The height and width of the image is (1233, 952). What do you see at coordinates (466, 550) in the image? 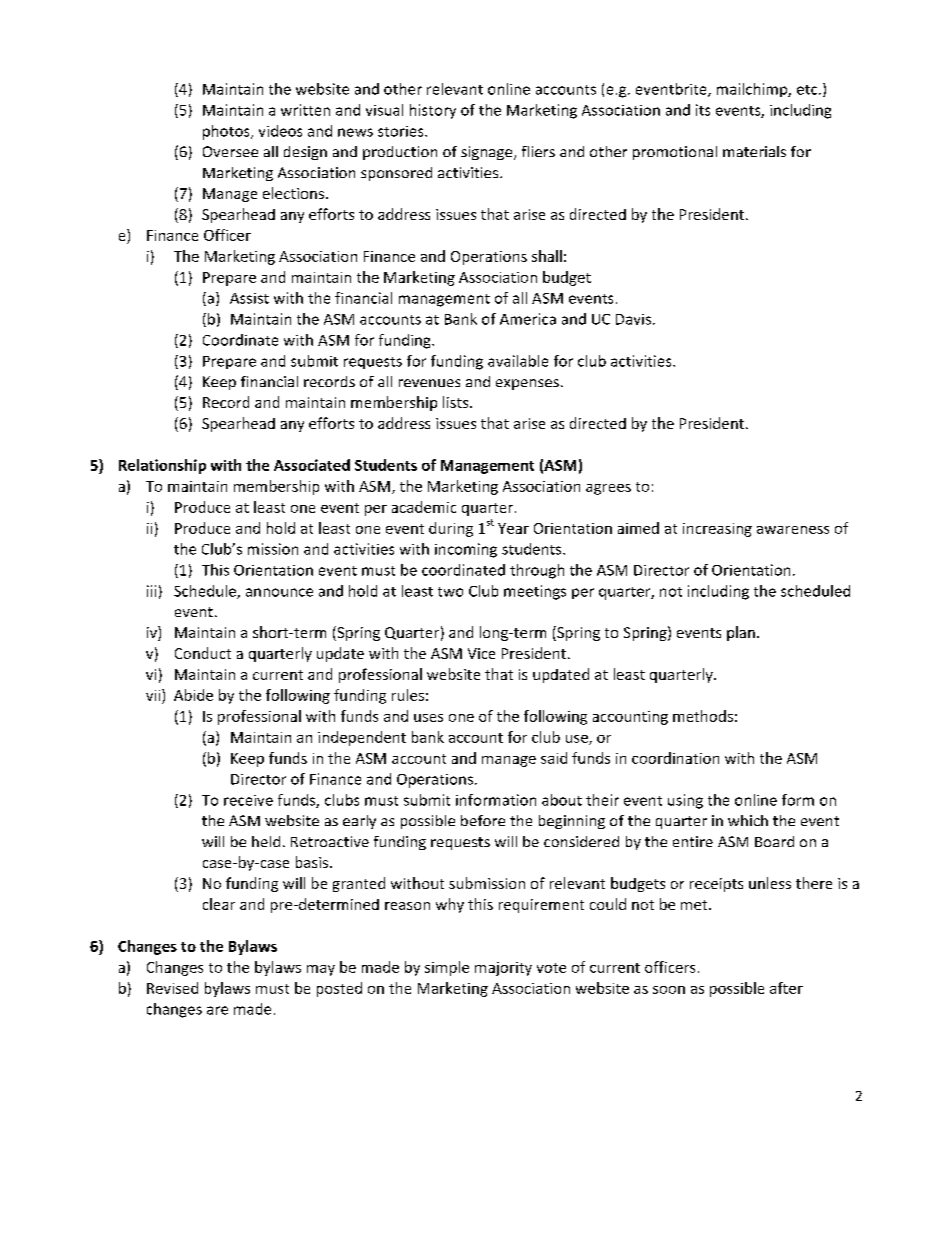
I see `incoming` at bounding box center [466, 550].
